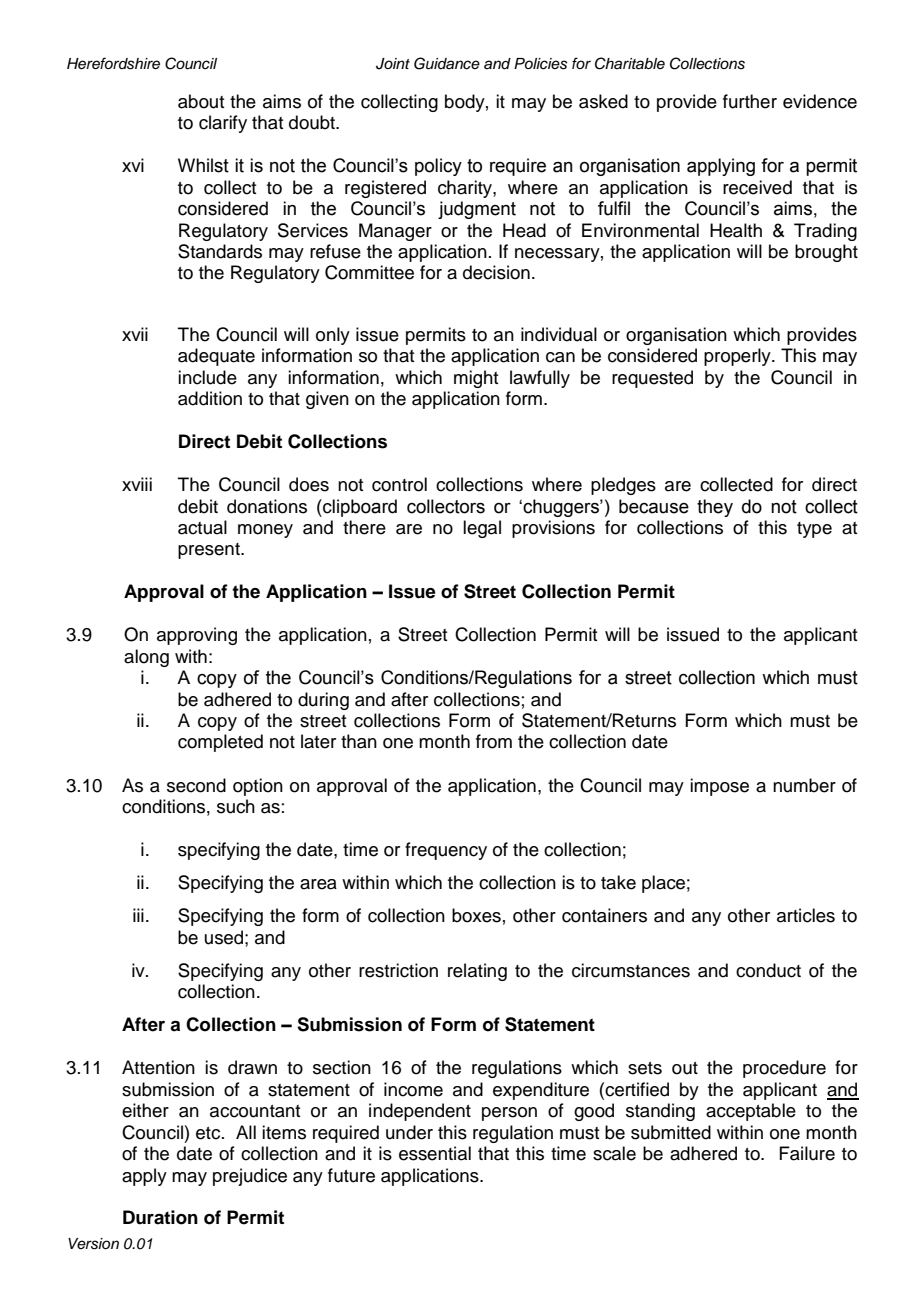 The height and width of the screenshot is (1308, 924). I want to click on from, so click(494, 741).
